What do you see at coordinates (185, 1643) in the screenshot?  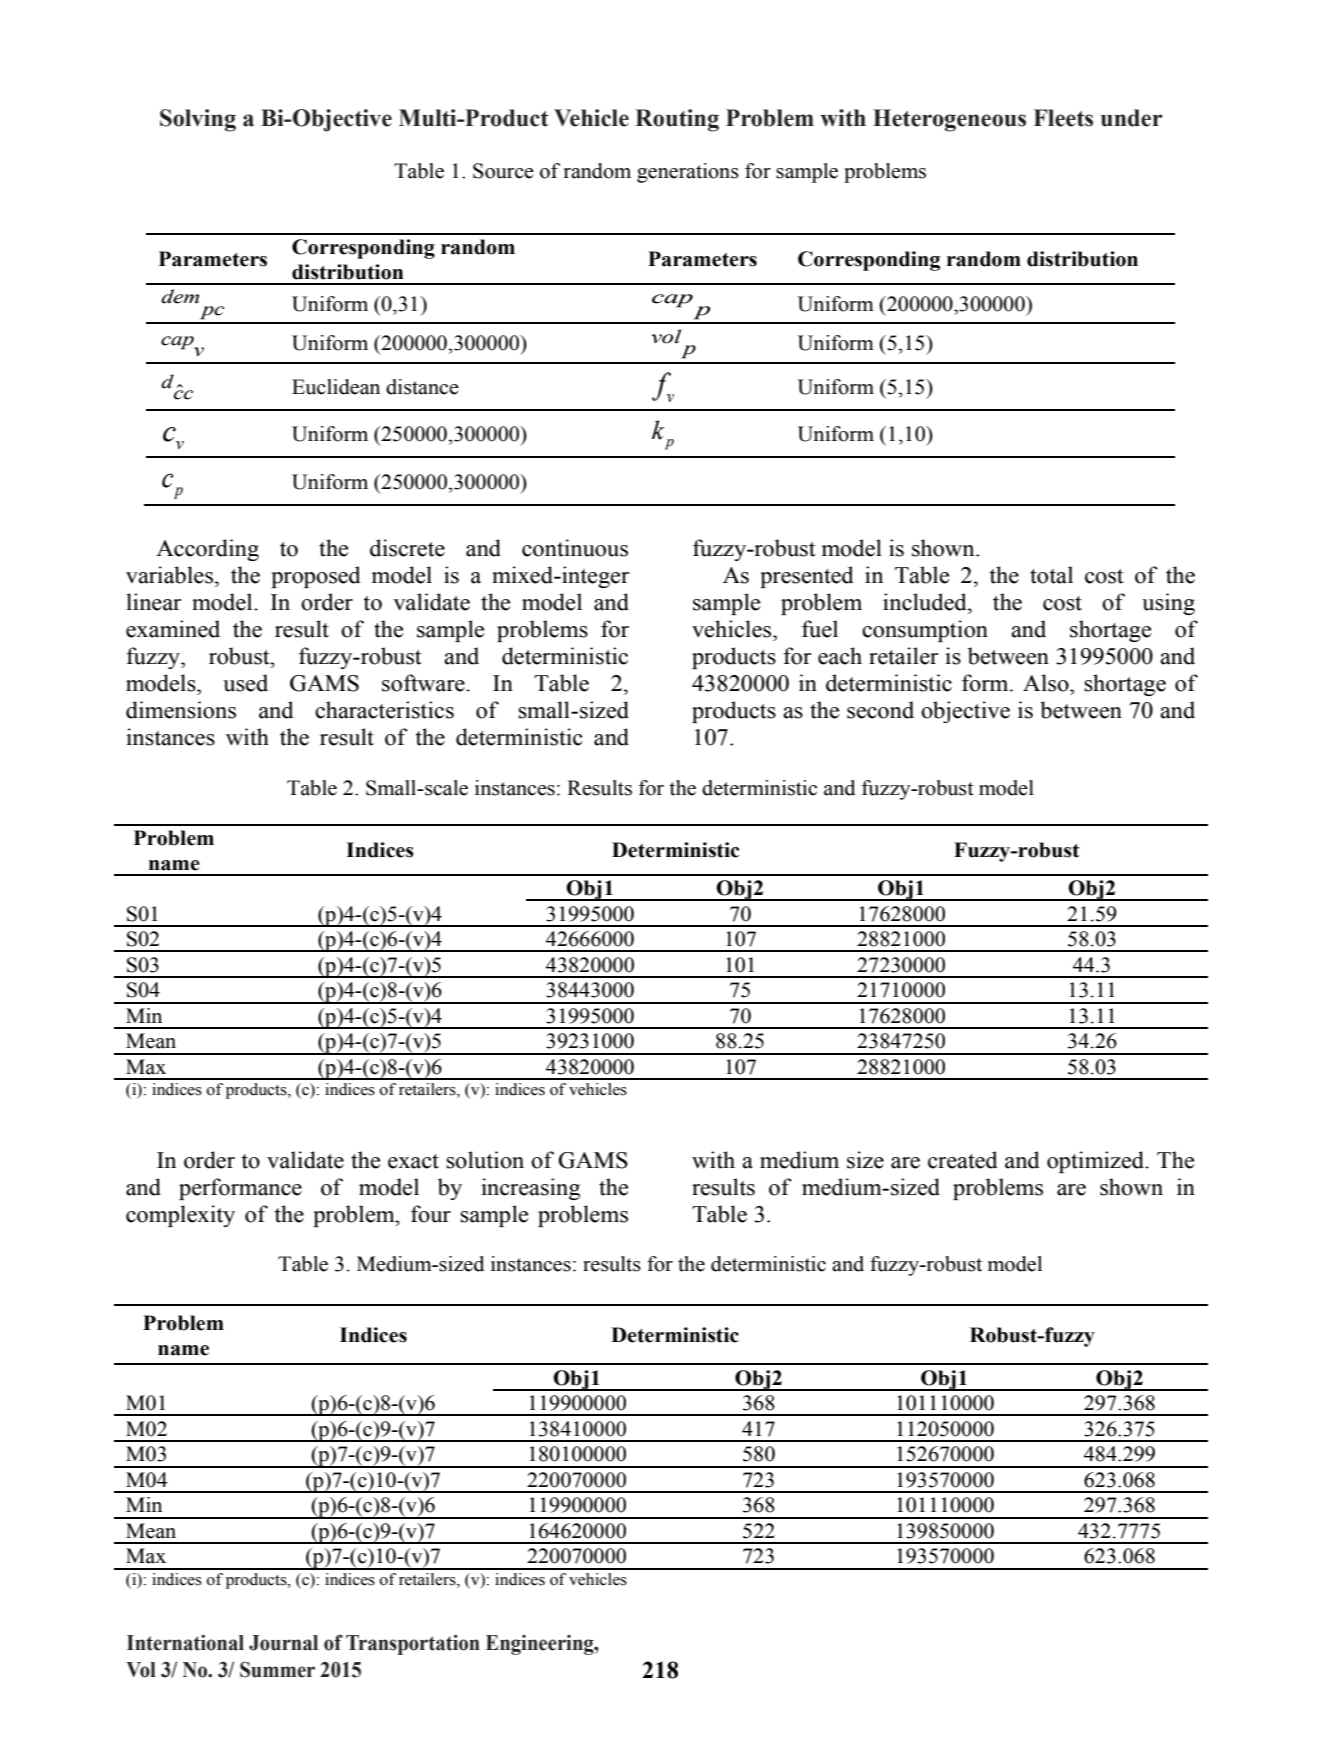 I see `International` at bounding box center [185, 1643].
